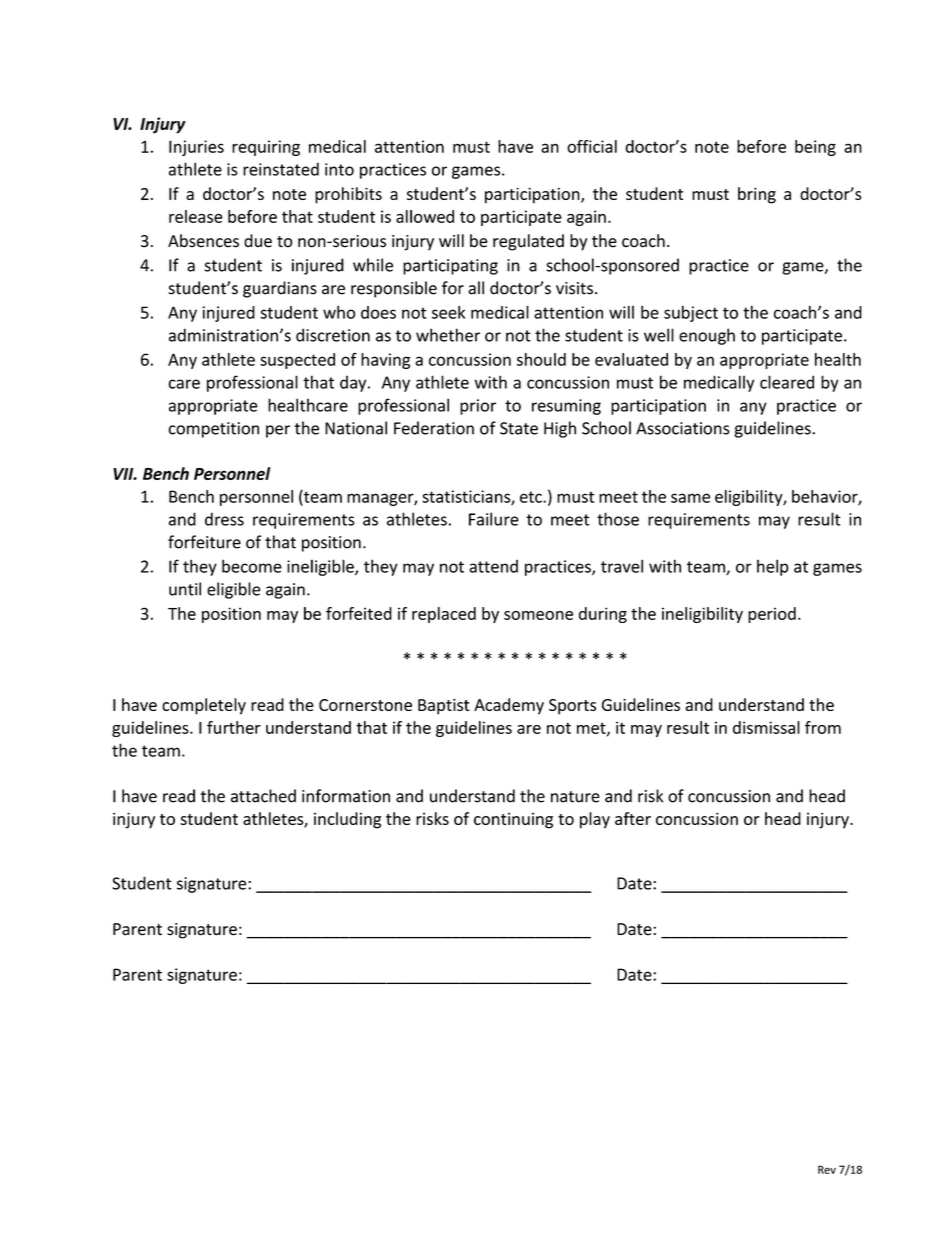 This image has height=1233, width=952. What do you see at coordinates (266, 148) in the image?
I see `requiring` at bounding box center [266, 148].
